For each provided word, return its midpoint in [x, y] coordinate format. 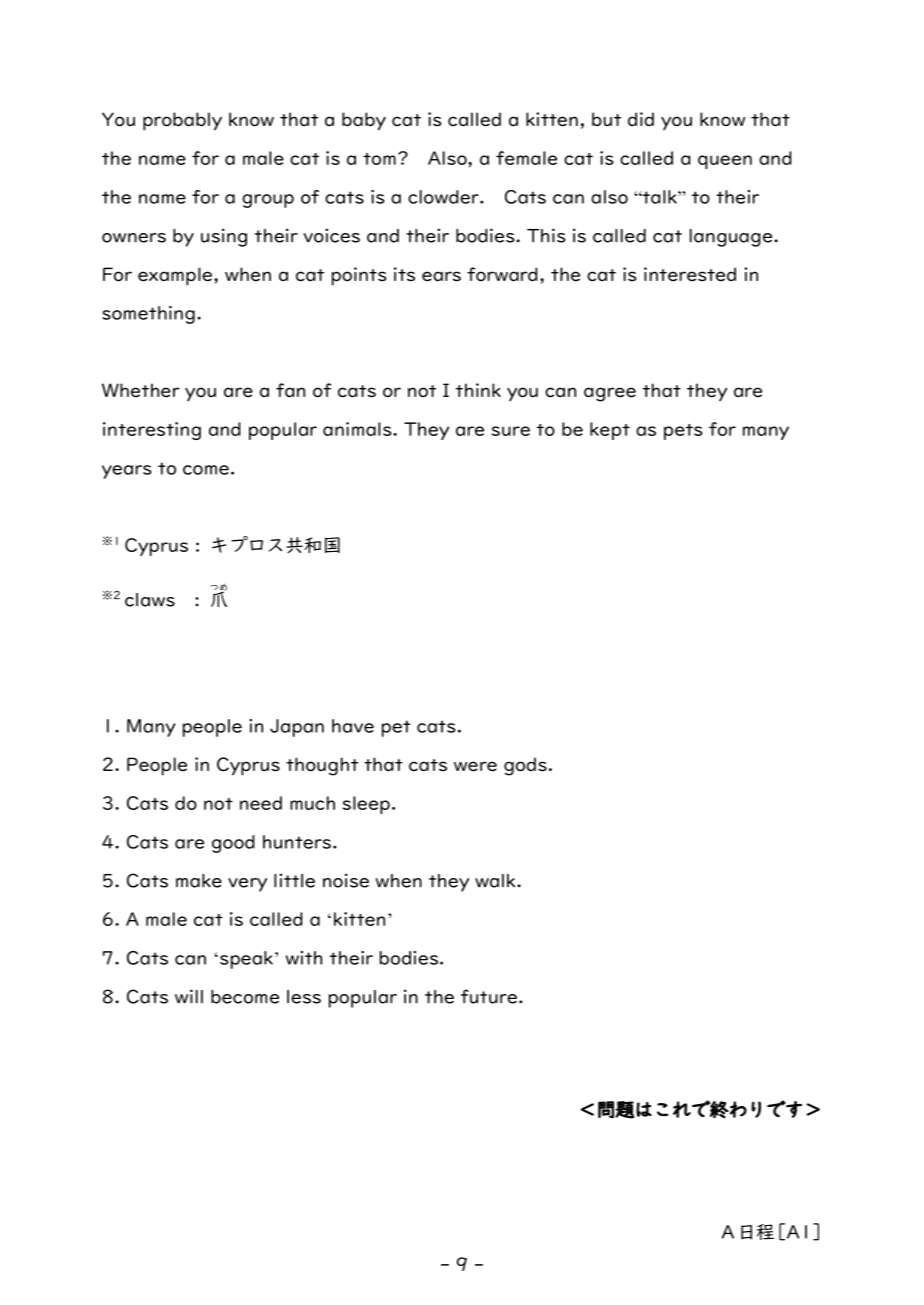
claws [150, 600]
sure [511, 431]
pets [683, 432]
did [641, 119]
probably [182, 121]
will [189, 996]
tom [379, 159]
